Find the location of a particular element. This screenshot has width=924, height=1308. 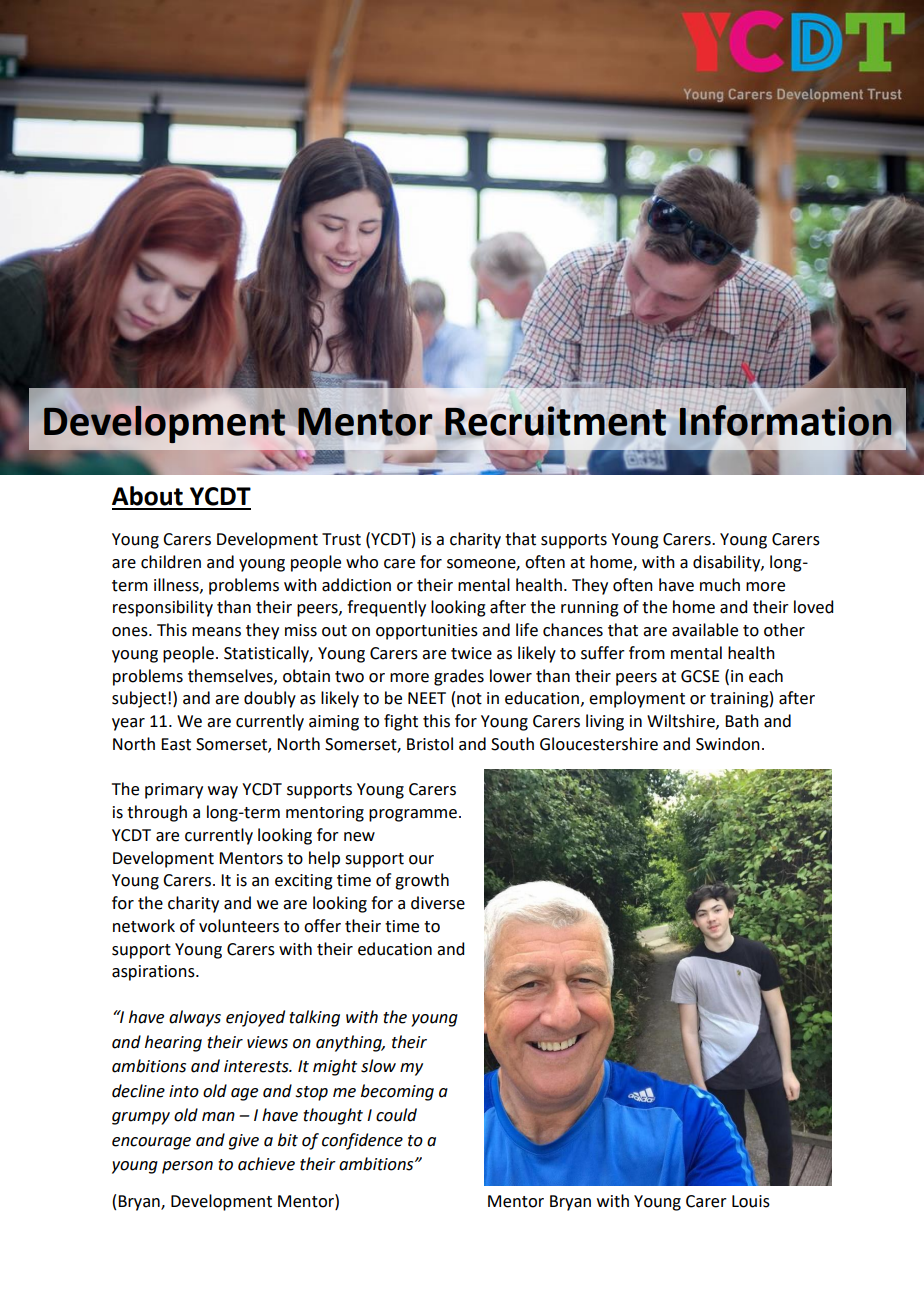

programme is located at coordinates (413, 815).
